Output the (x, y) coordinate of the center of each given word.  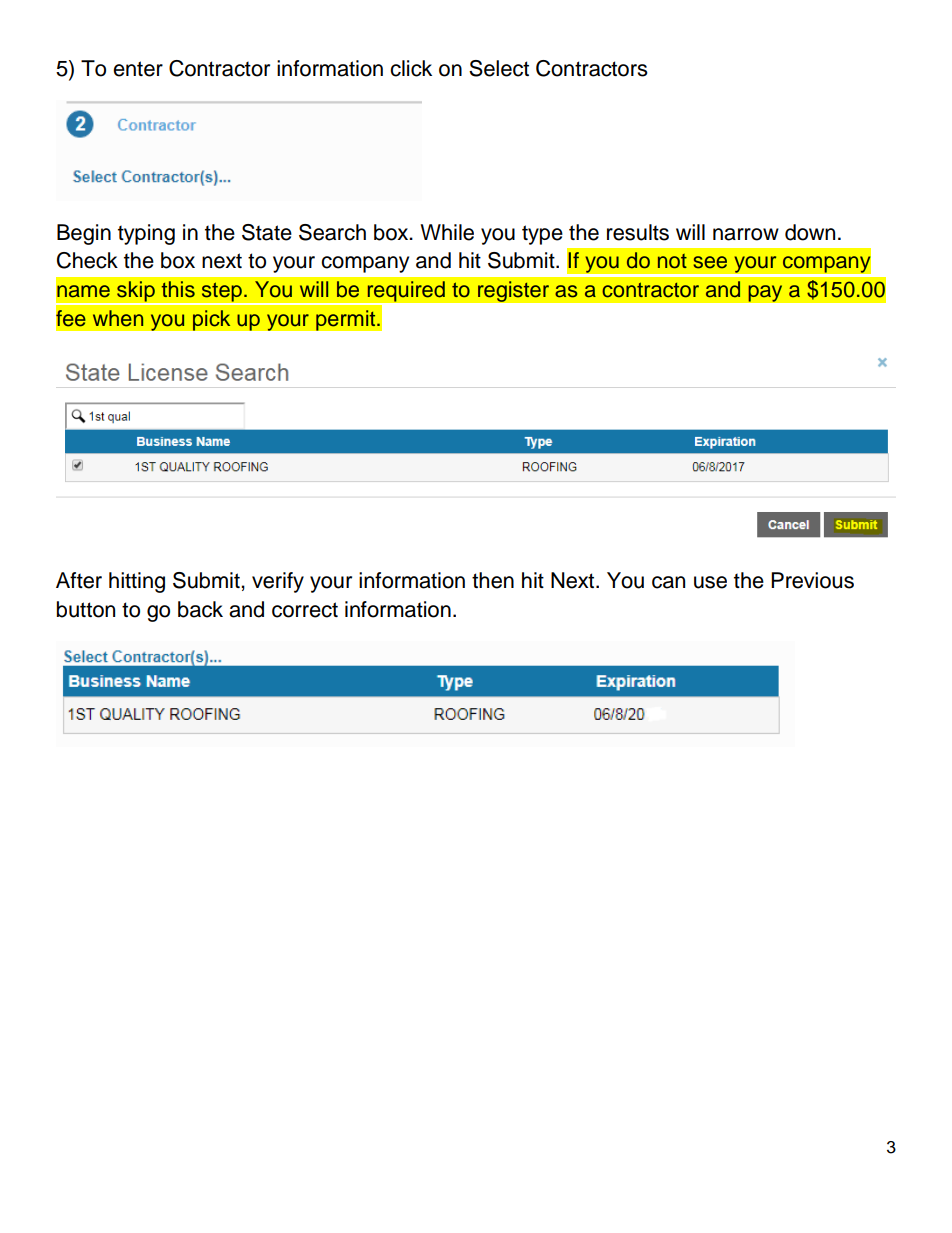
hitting (137, 582)
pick (211, 320)
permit (347, 320)
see (710, 262)
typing (146, 234)
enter (138, 69)
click (411, 68)
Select (499, 68)
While (447, 232)
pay (765, 293)
